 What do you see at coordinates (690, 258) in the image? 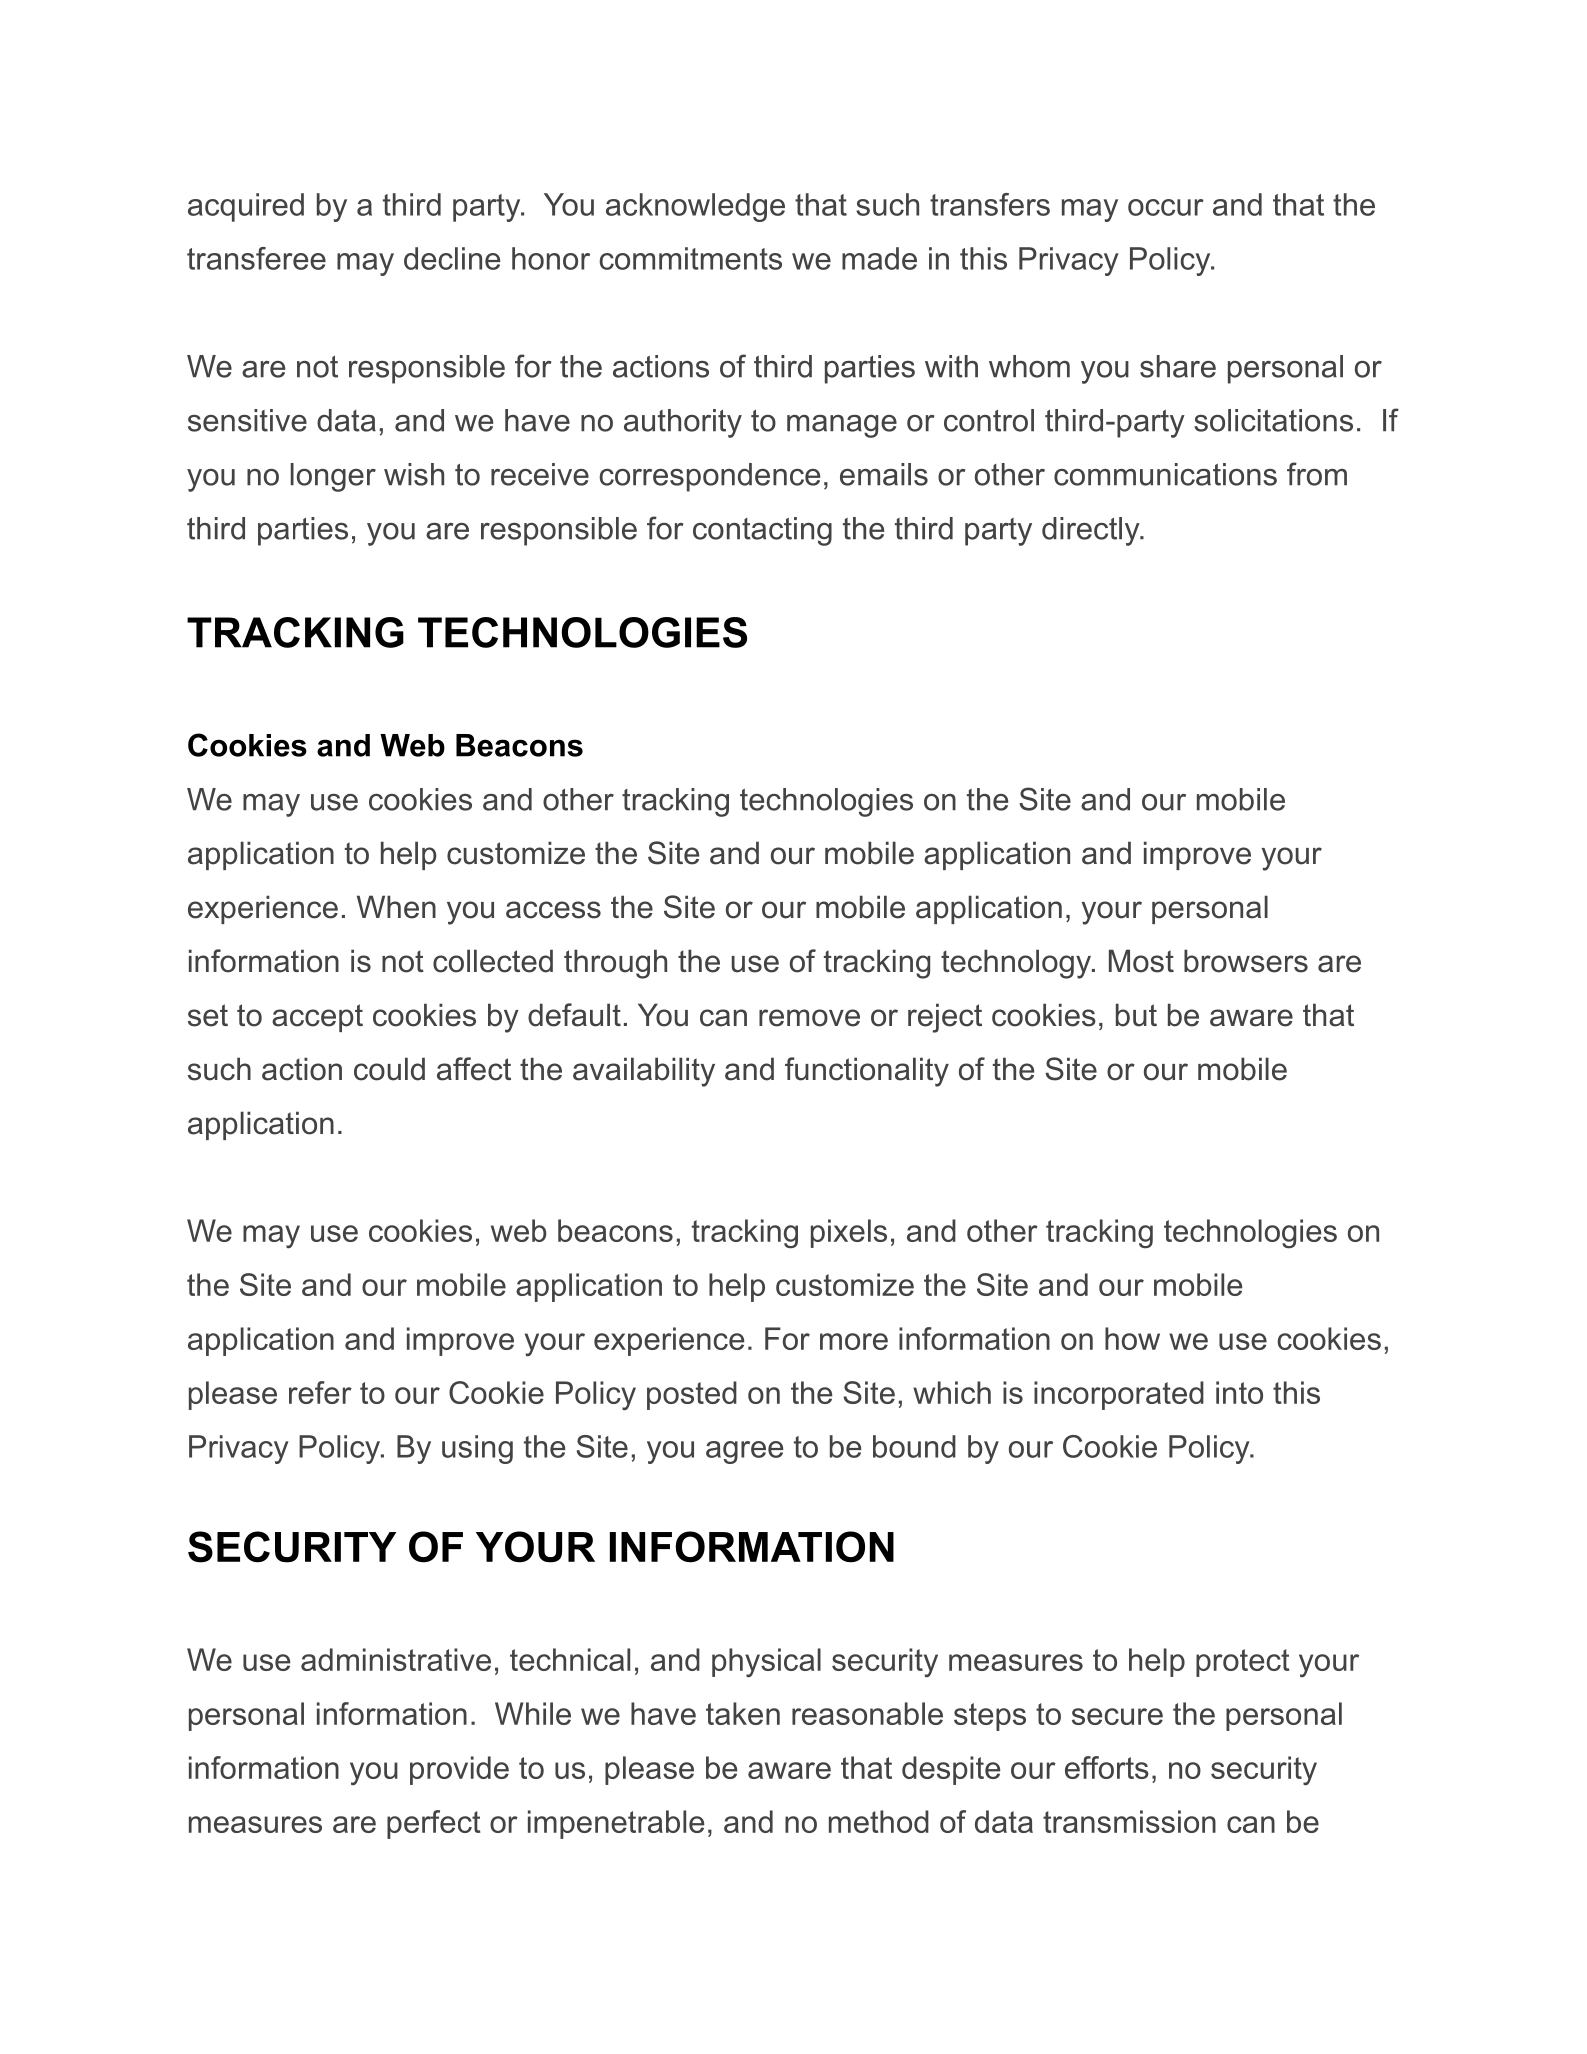
I see `commitments` at bounding box center [690, 258].
